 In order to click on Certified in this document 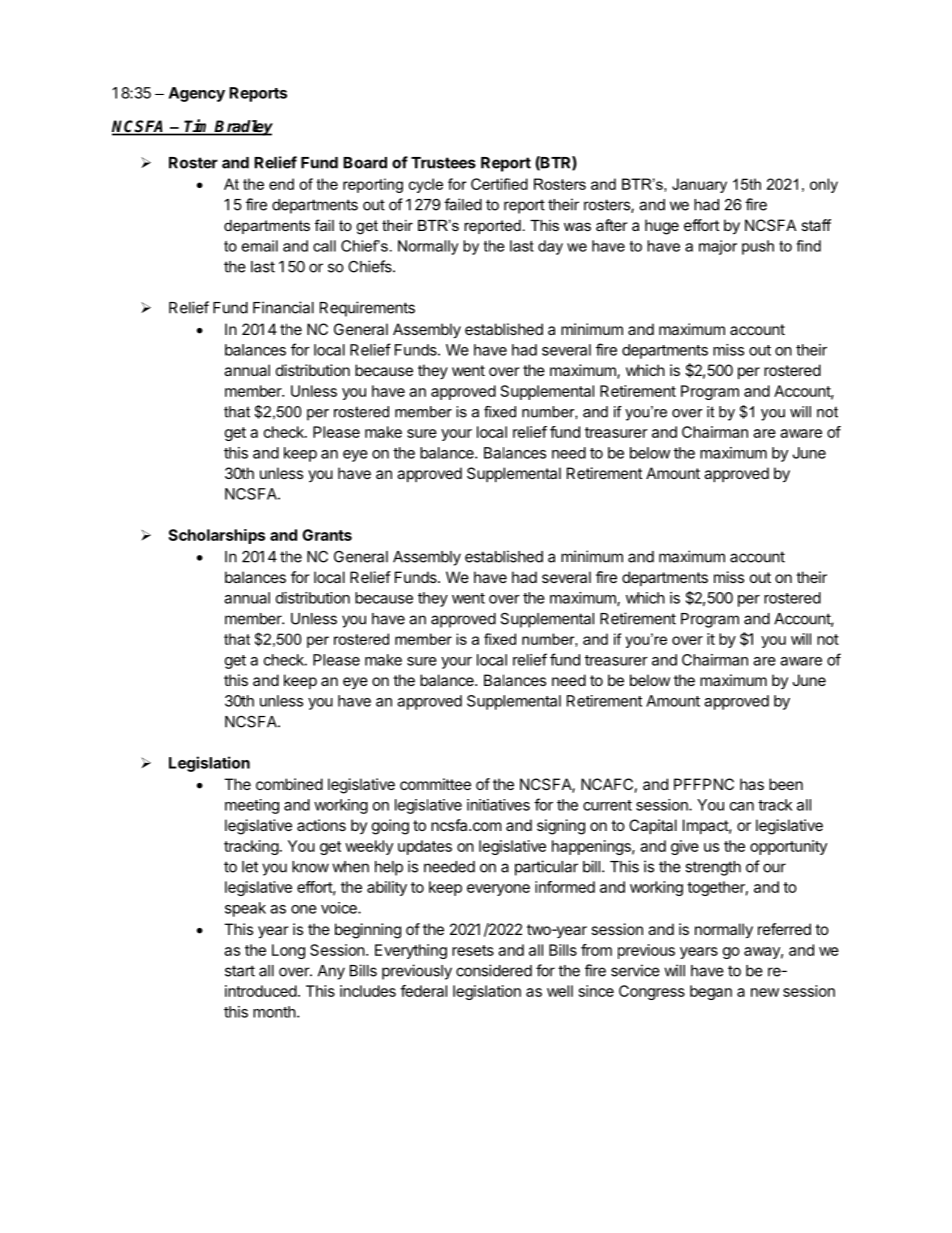, I will do `click(499, 184)`.
